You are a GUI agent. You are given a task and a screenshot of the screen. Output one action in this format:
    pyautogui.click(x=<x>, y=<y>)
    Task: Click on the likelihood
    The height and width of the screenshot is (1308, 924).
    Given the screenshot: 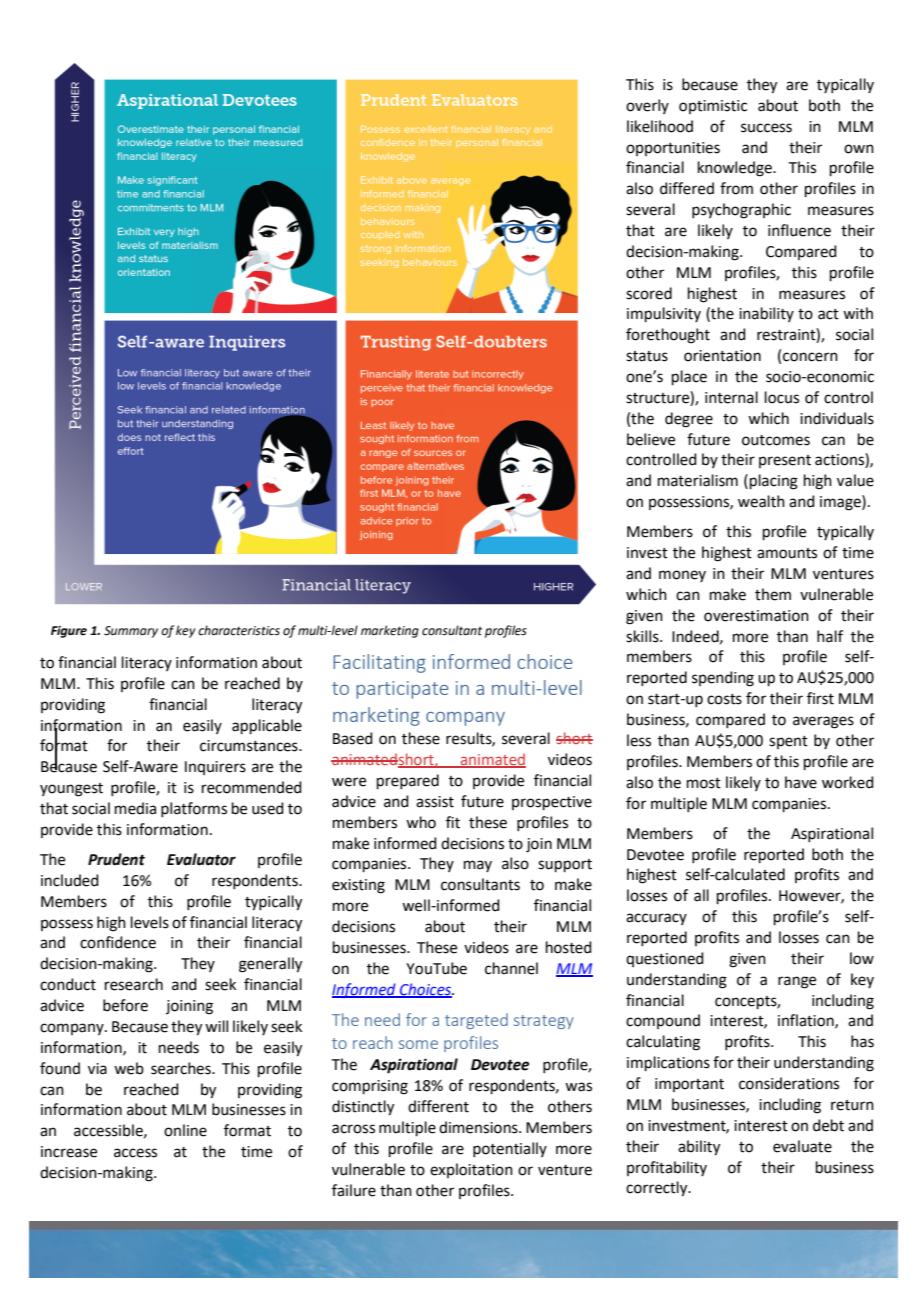 What is the action you would take?
    pyautogui.click(x=660, y=126)
